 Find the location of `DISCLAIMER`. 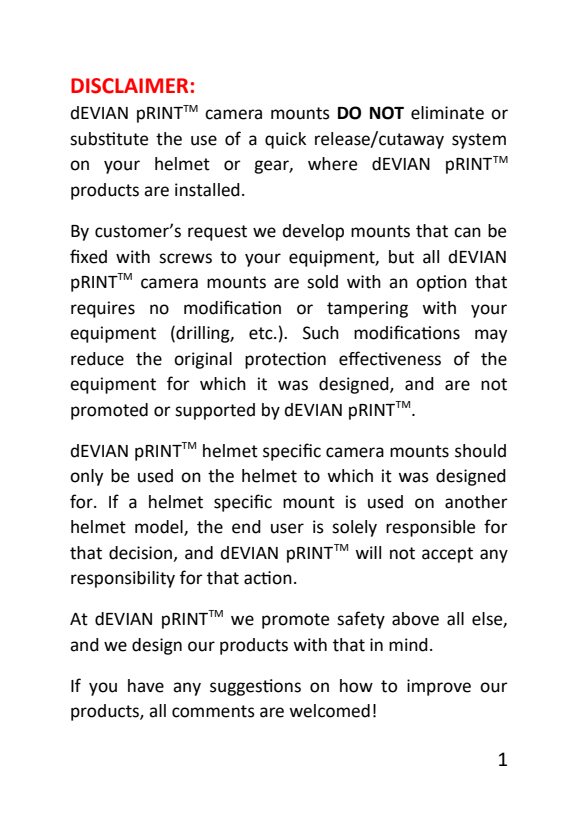

DISCLAIMER is located at coordinates (129, 86).
